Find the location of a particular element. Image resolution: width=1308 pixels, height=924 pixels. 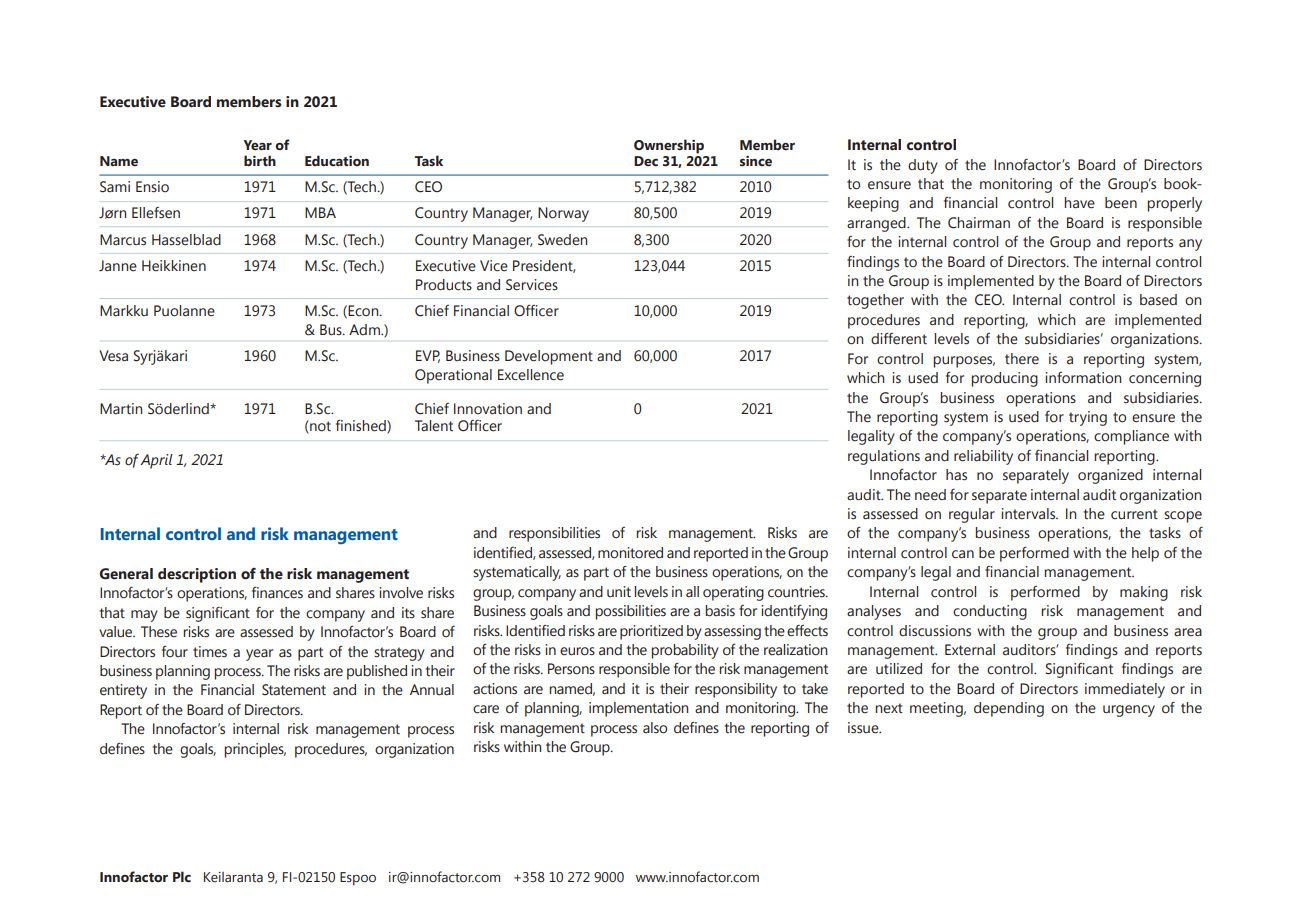

have is located at coordinates (1079, 203).
